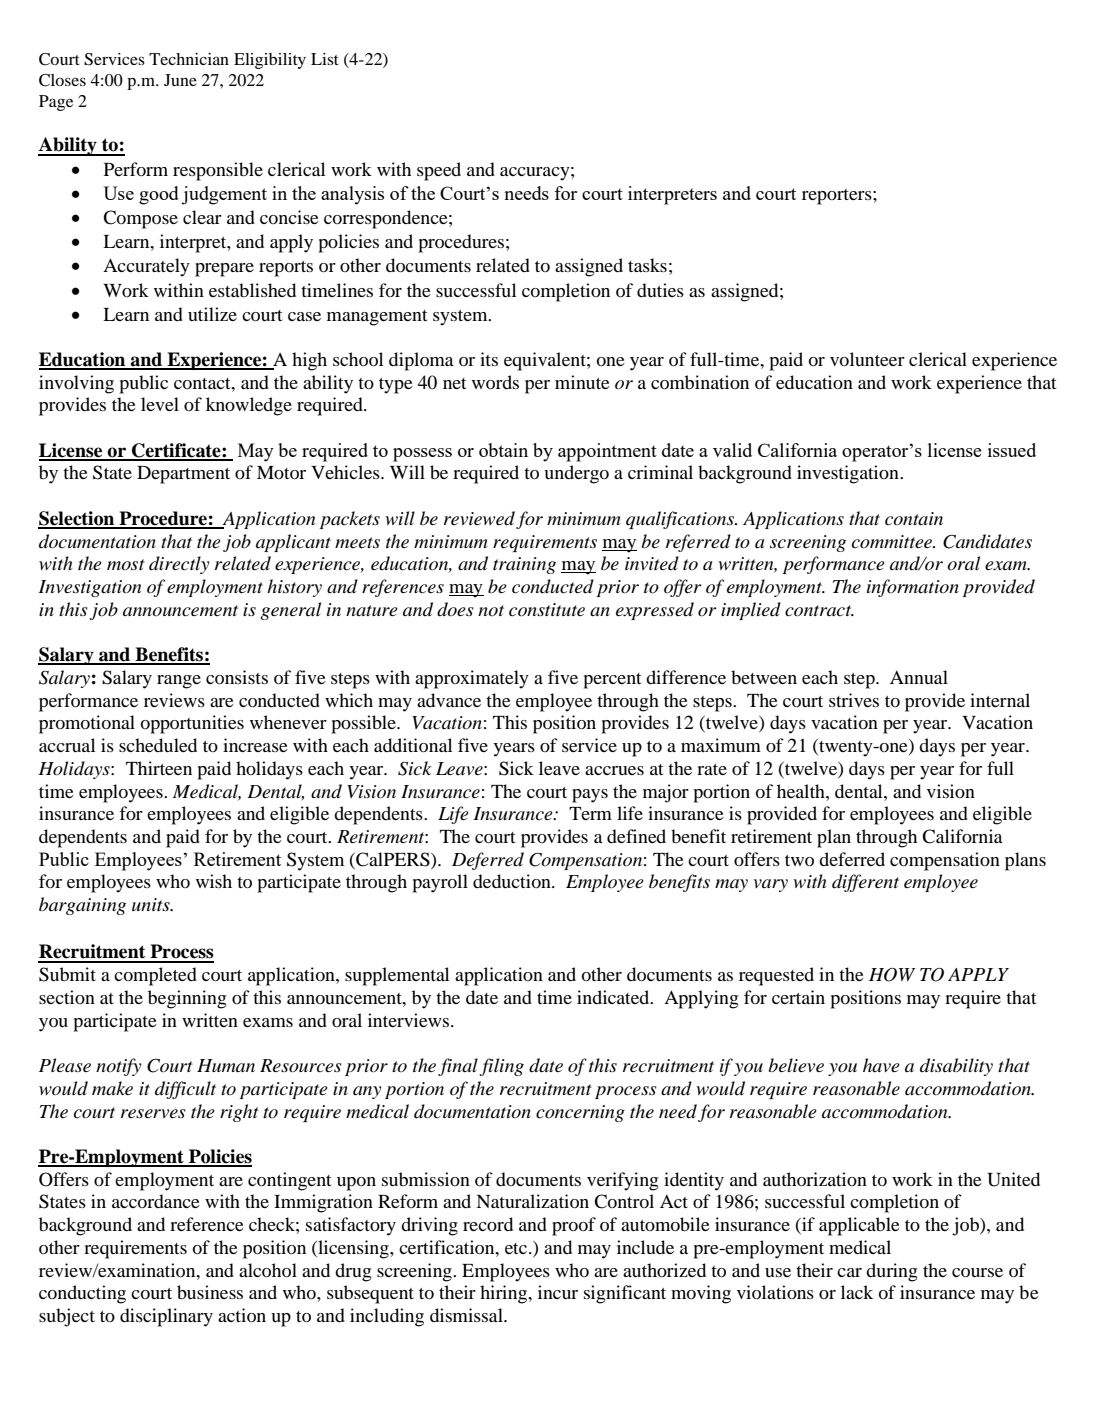 Image resolution: width=1099 pixels, height=1422 pixels. I want to click on volunteer, so click(867, 359).
